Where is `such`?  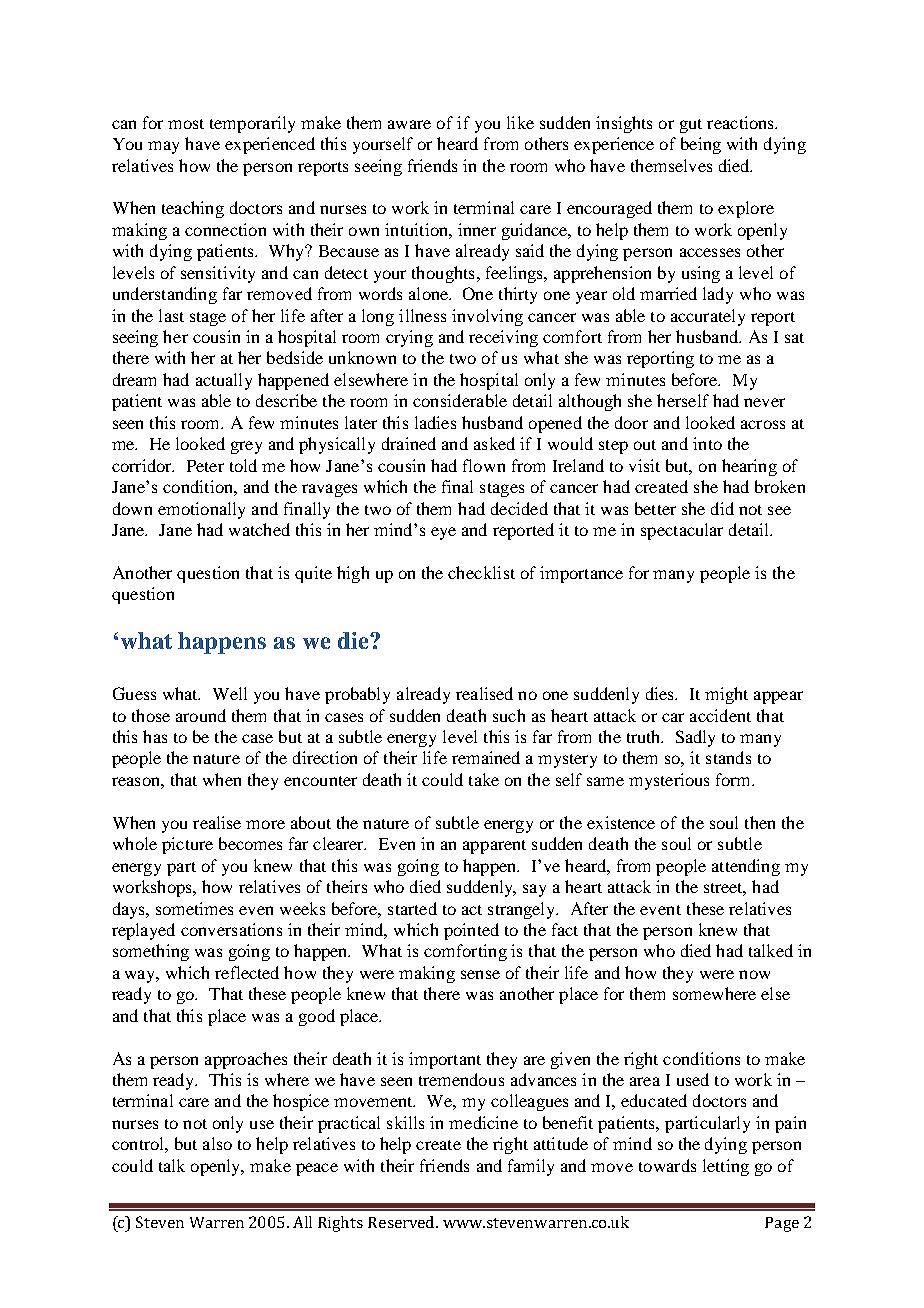
such is located at coordinates (509, 715).
